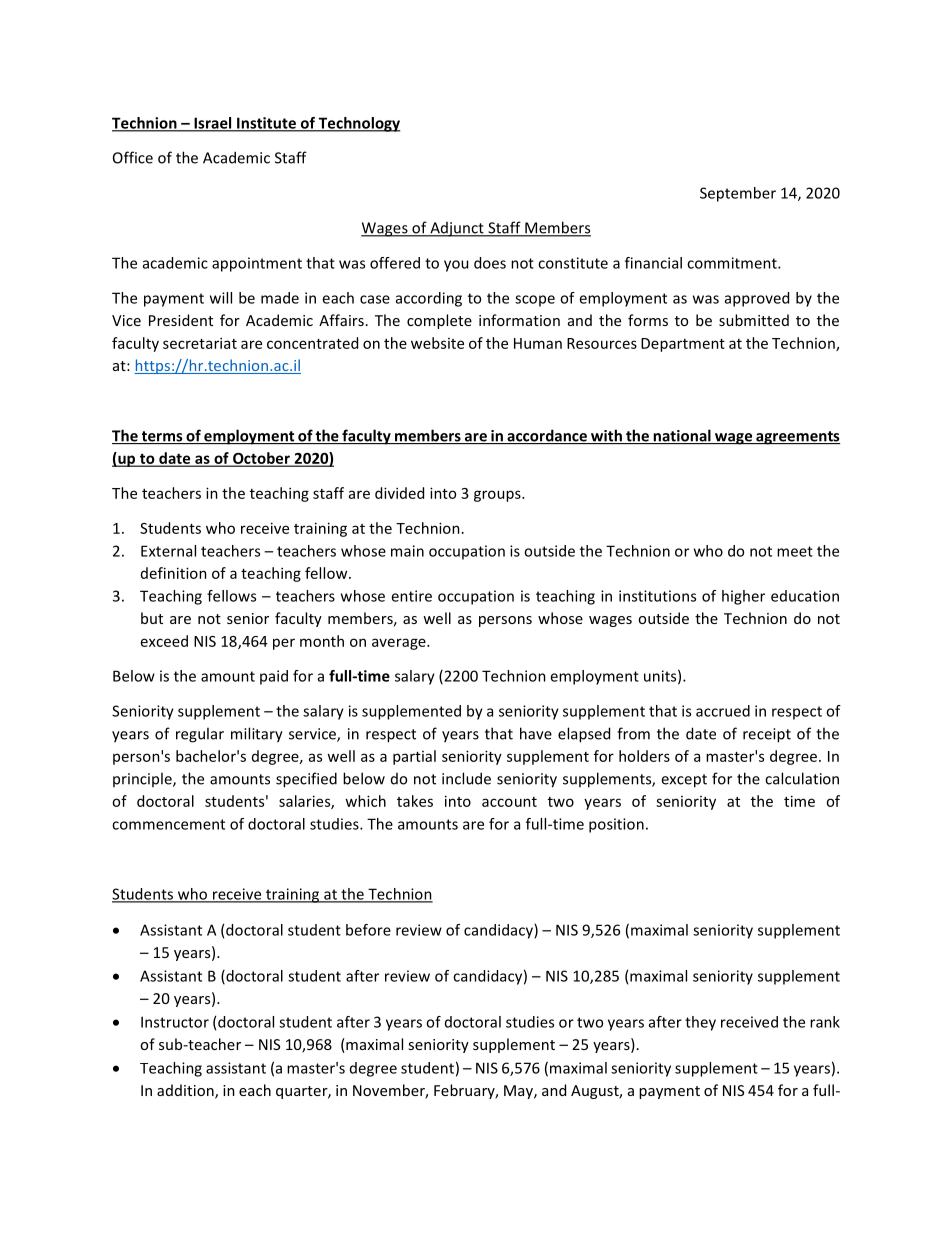  What do you see at coordinates (797, 438) in the page?
I see `agreements` at bounding box center [797, 438].
